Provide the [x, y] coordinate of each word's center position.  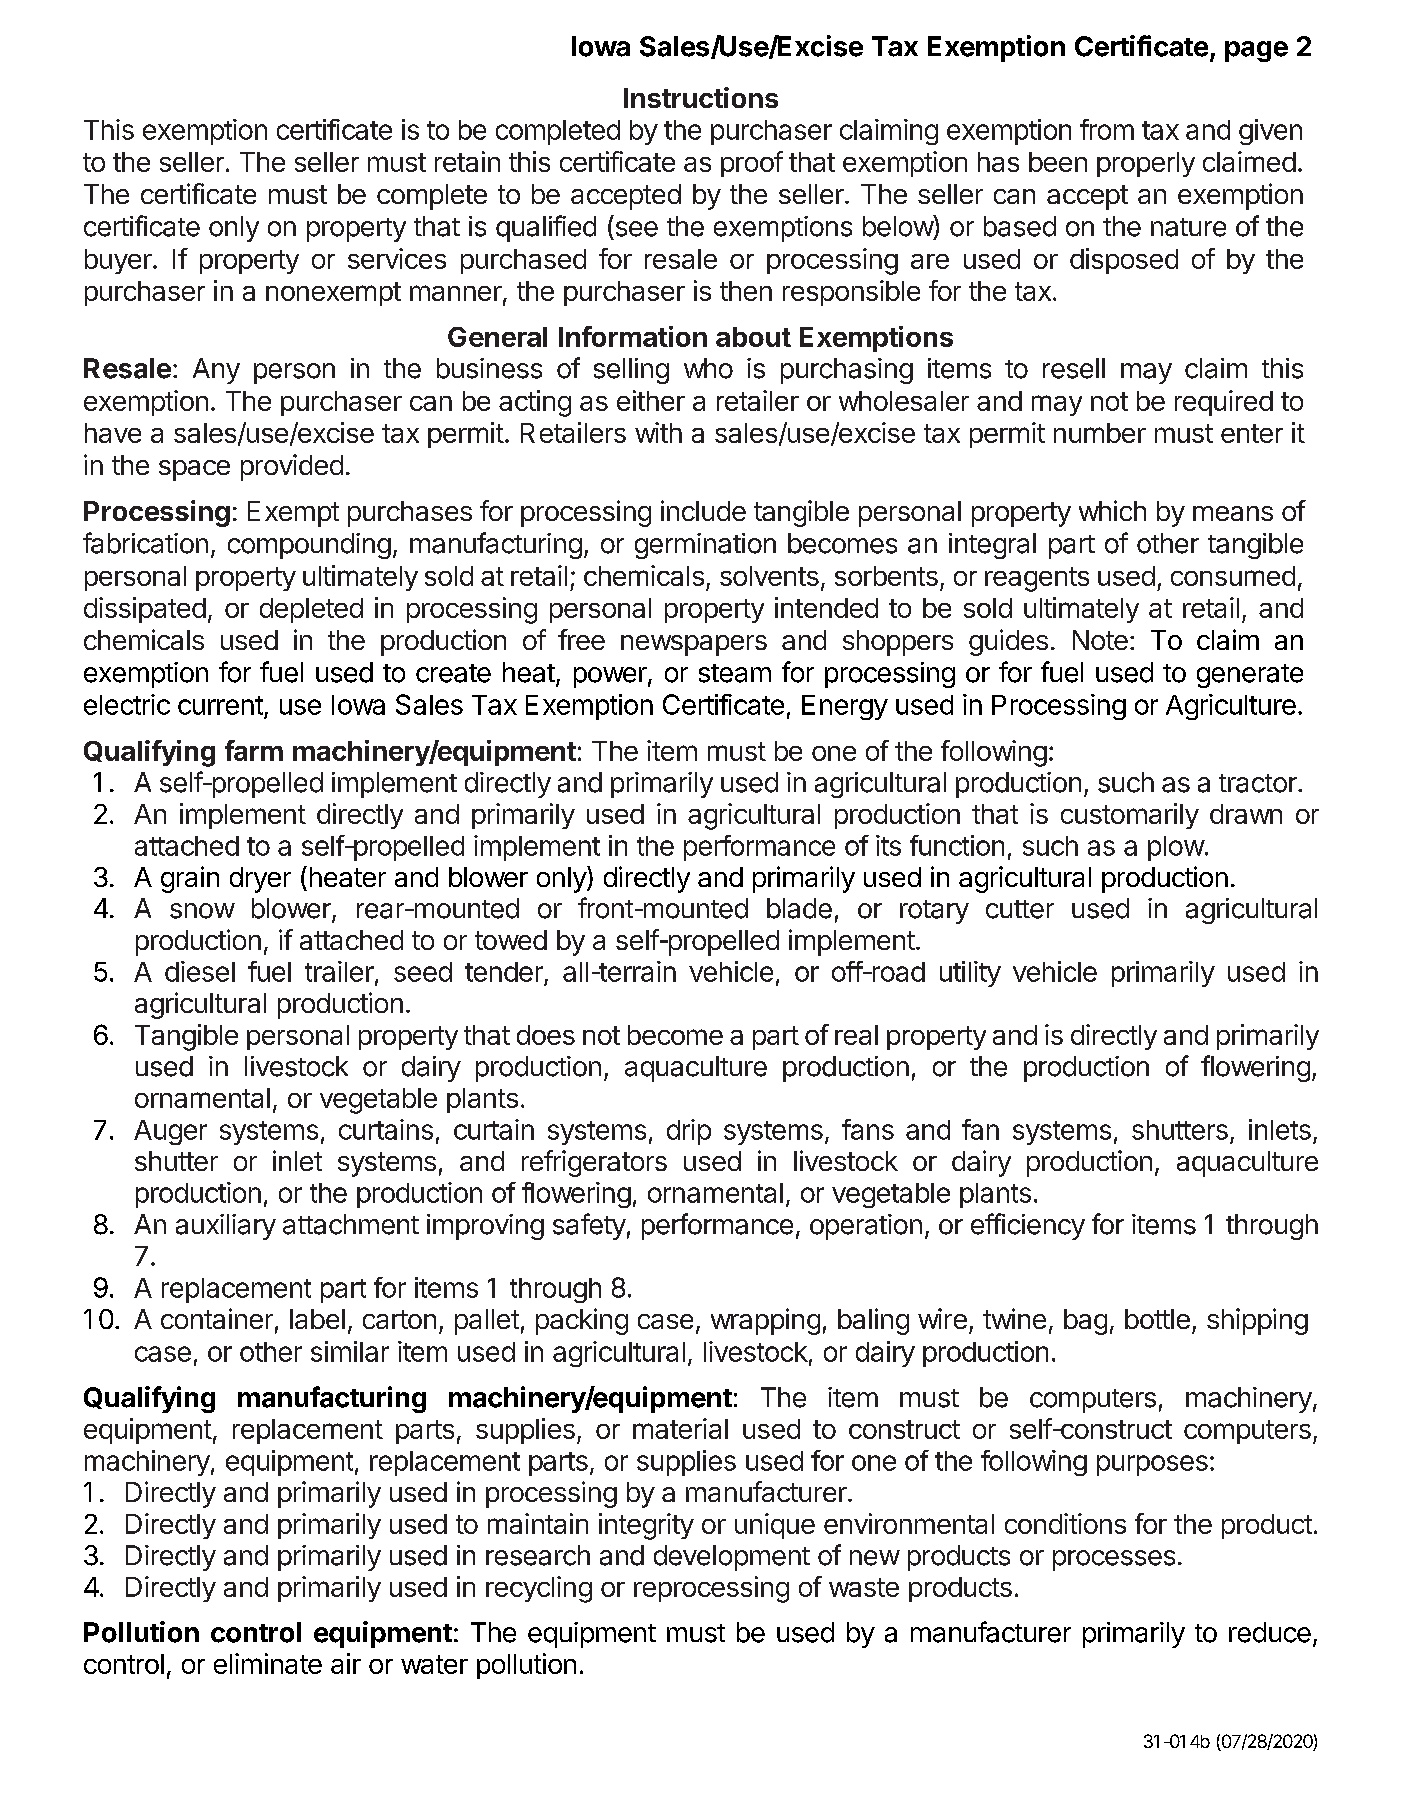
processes [1114, 1560]
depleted [311, 610]
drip [689, 1132]
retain [467, 161]
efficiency [1028, 1226]
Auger [170, 1132]
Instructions [701, 97]
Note [1100, 640]
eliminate [268, 1663]
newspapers [694, 645]
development [732, 1558]
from [1107, 129]
